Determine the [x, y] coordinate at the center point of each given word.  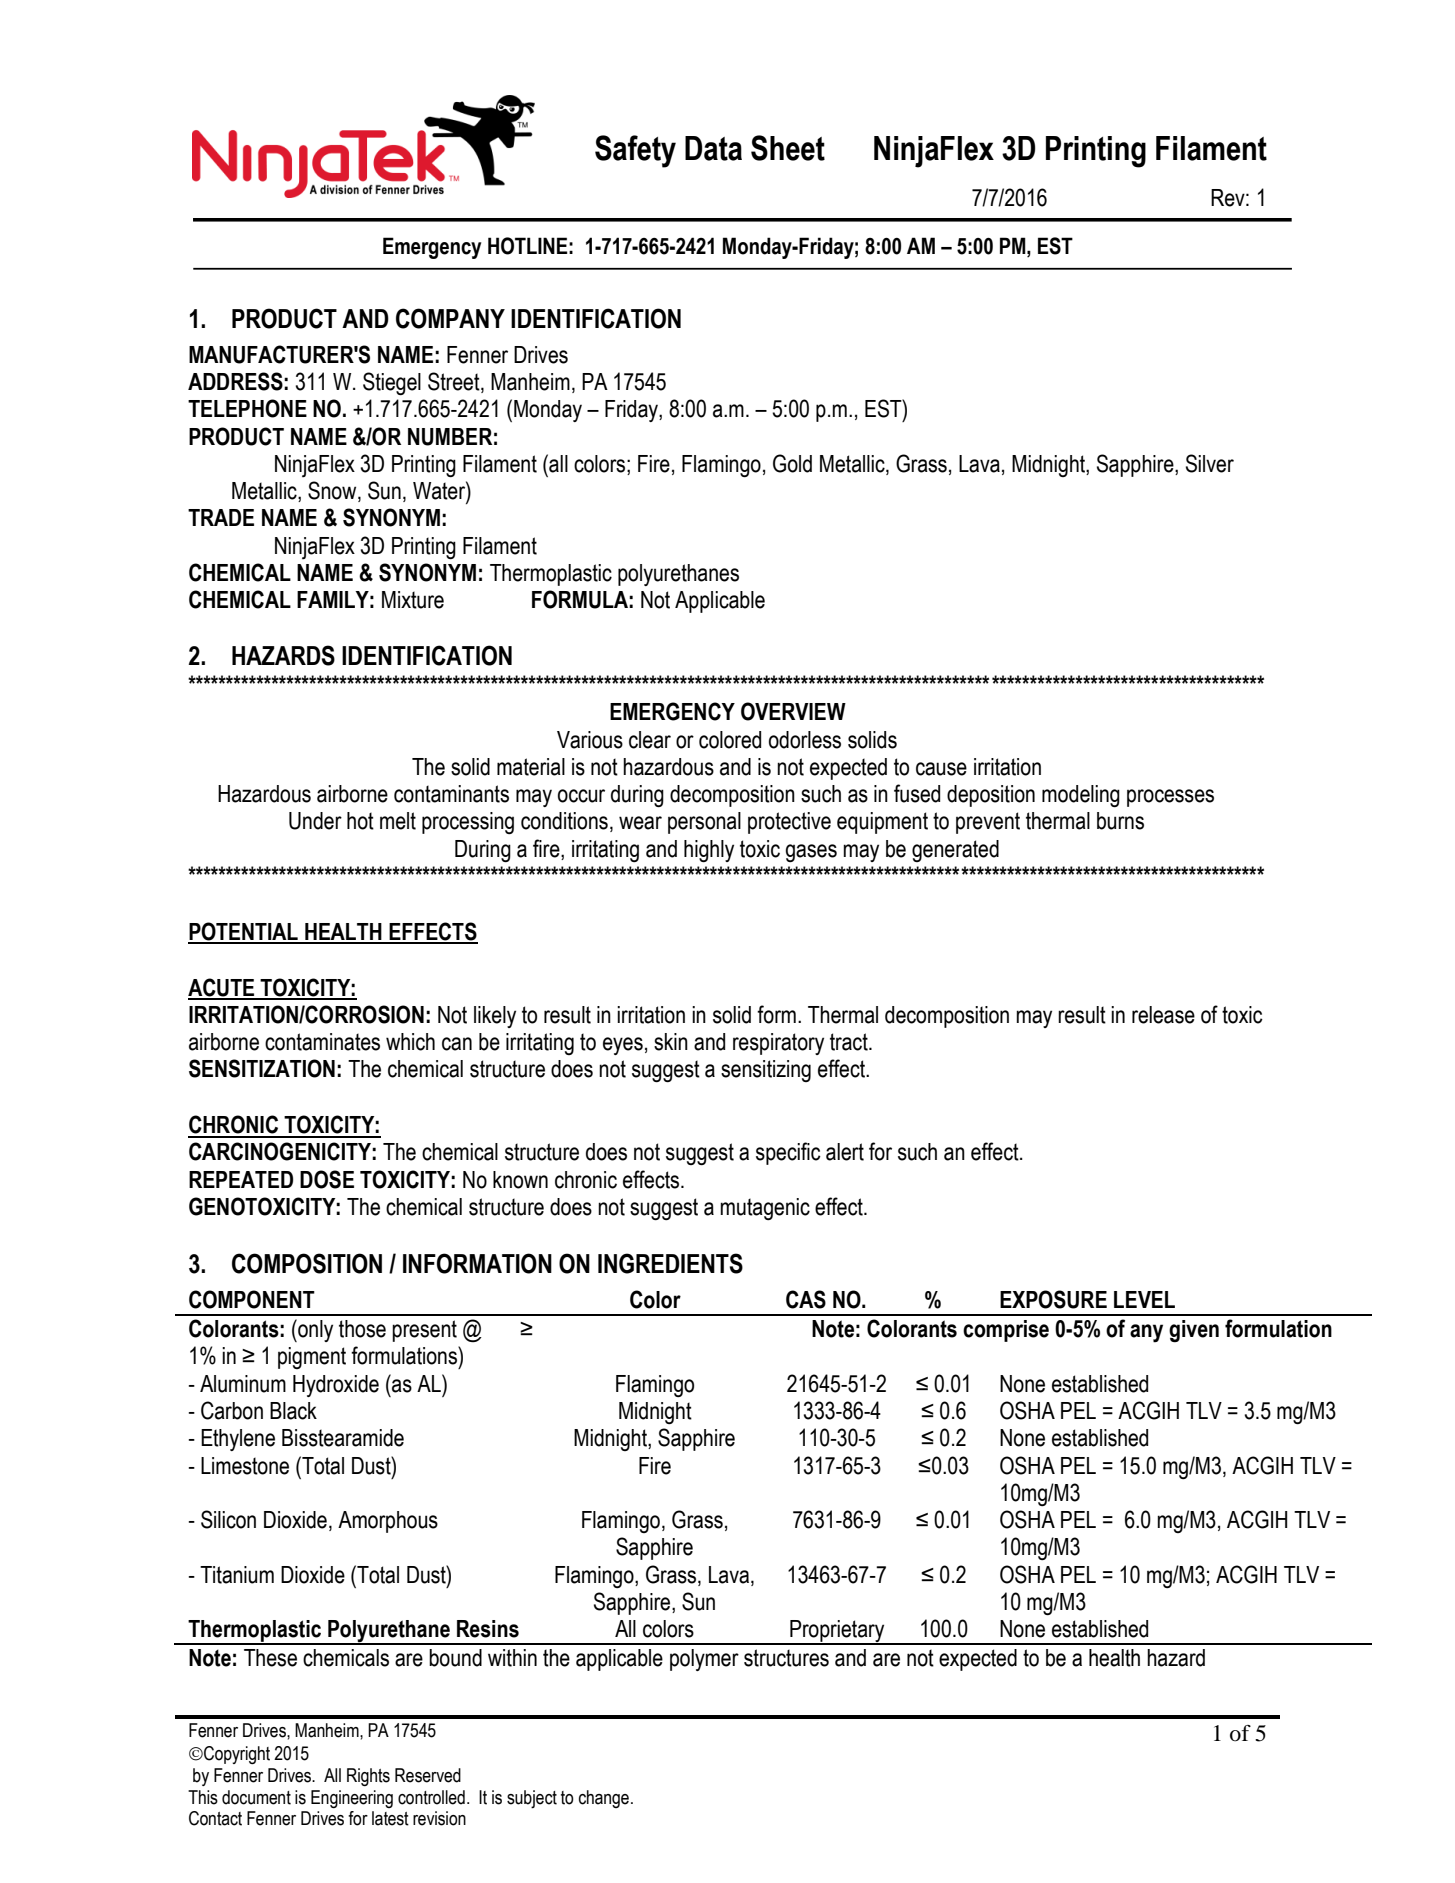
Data [713, 148]
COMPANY [450, 318]
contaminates [322, 1042]
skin [671, 1042]
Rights [368, 1777]
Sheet [788, 148]
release [1163, 1015]
